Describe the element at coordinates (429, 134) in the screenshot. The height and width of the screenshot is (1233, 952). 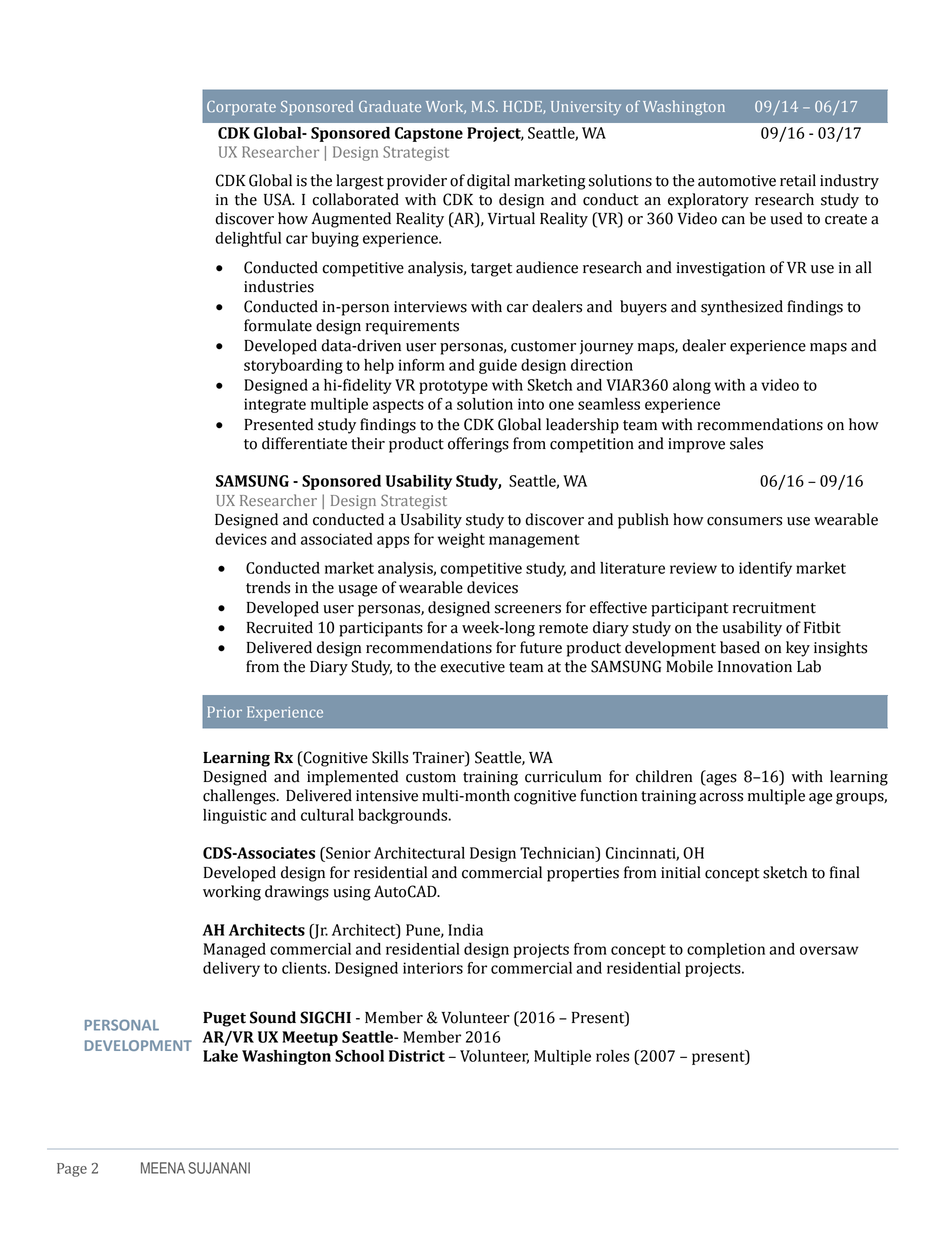
I see `Capstone` at that location.
